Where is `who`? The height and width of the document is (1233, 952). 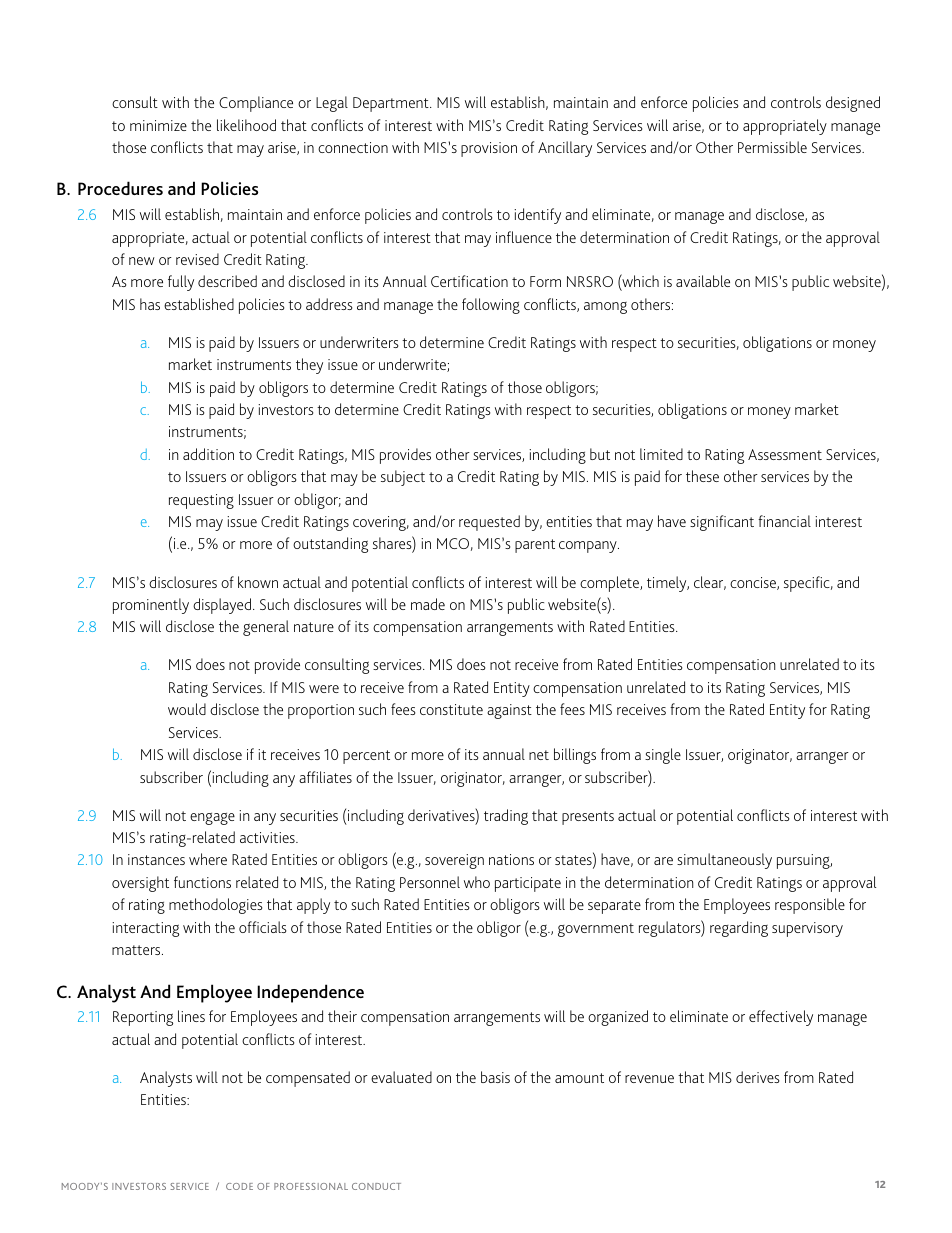 who is located at coordinates (477, 882).
